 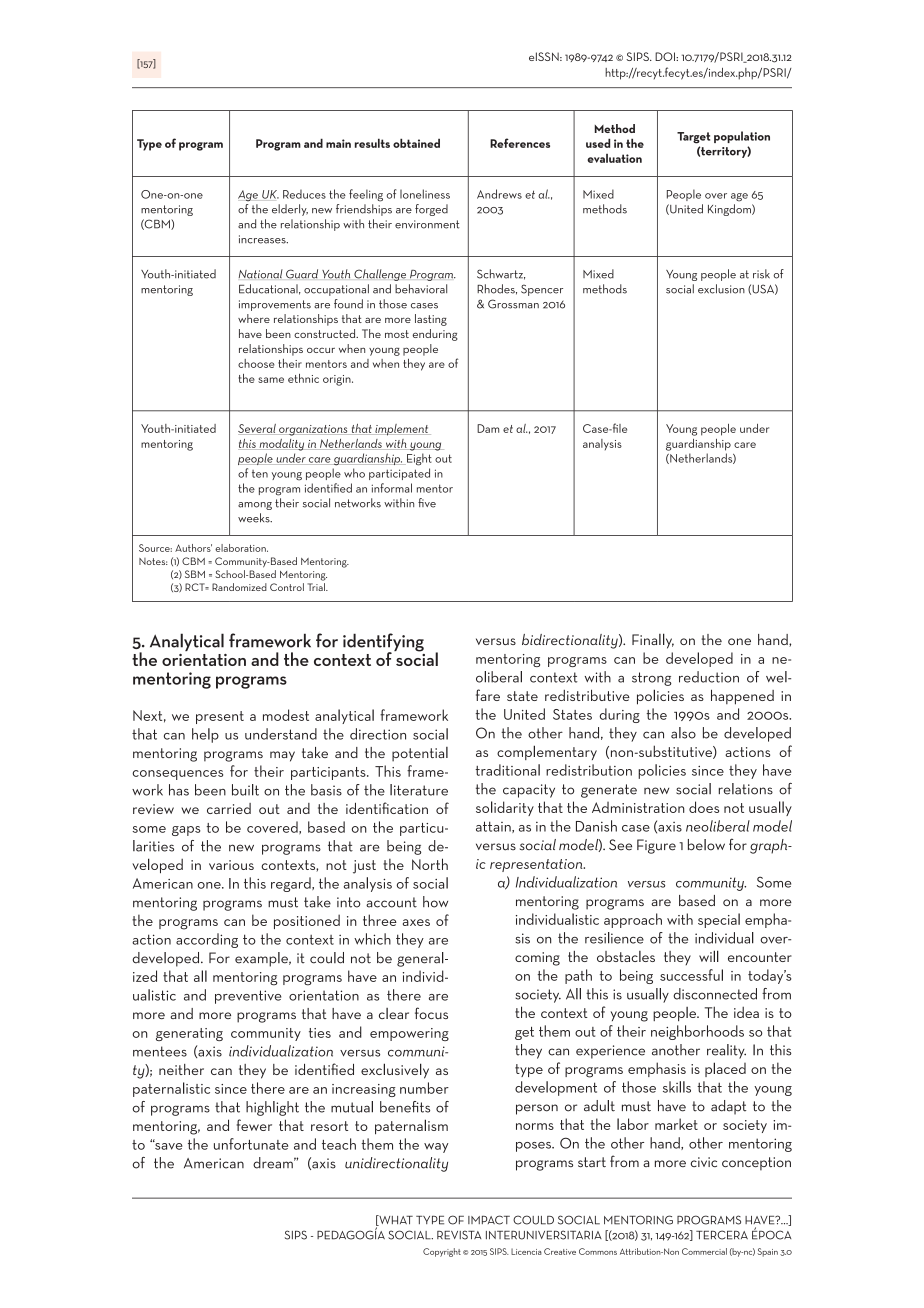 What do you see at coordinates (420, 754) in the screenshot?
I see `potential` at bounding box center [420, 754].
